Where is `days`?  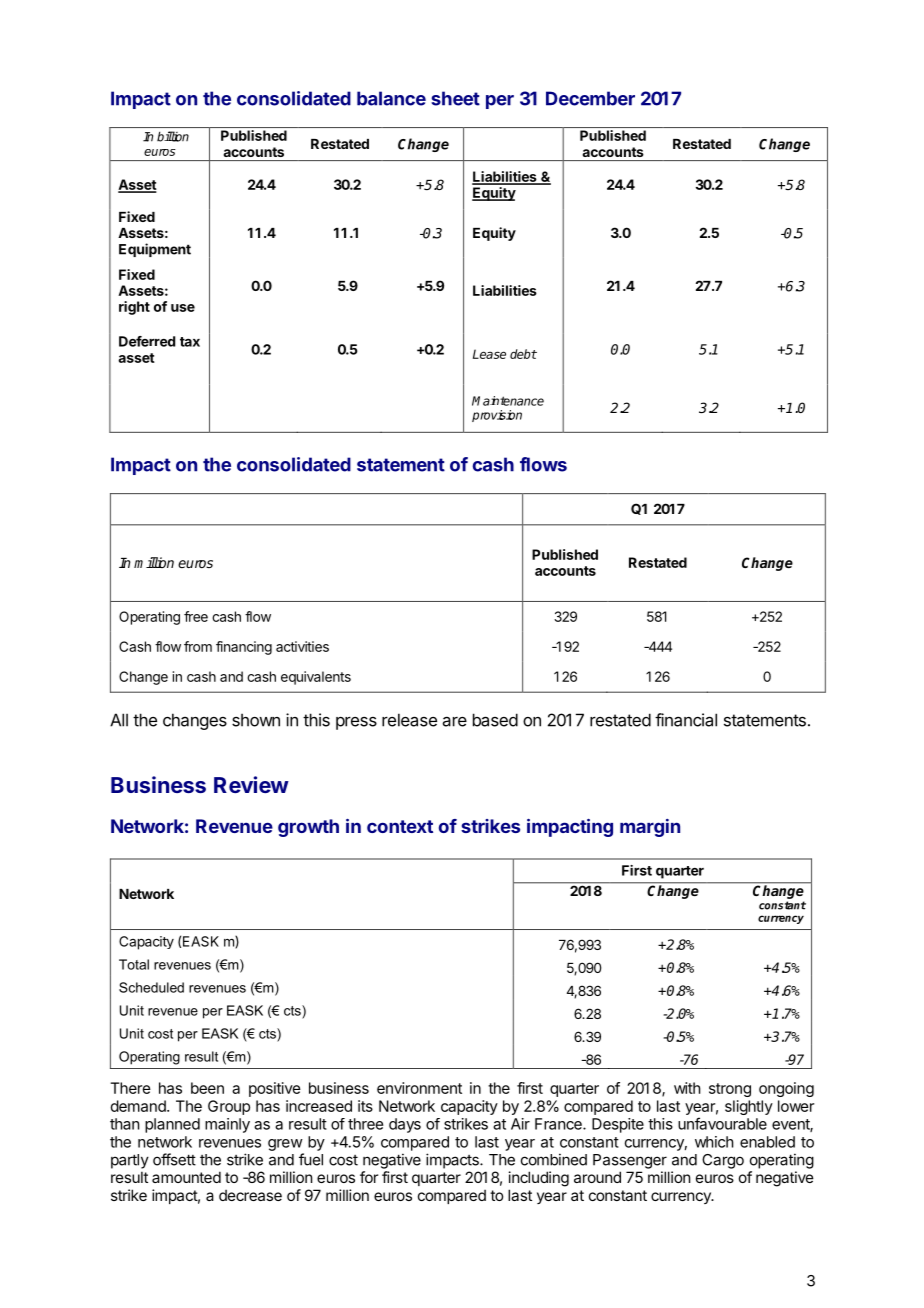
days is located at coordinates (405, 1125).
